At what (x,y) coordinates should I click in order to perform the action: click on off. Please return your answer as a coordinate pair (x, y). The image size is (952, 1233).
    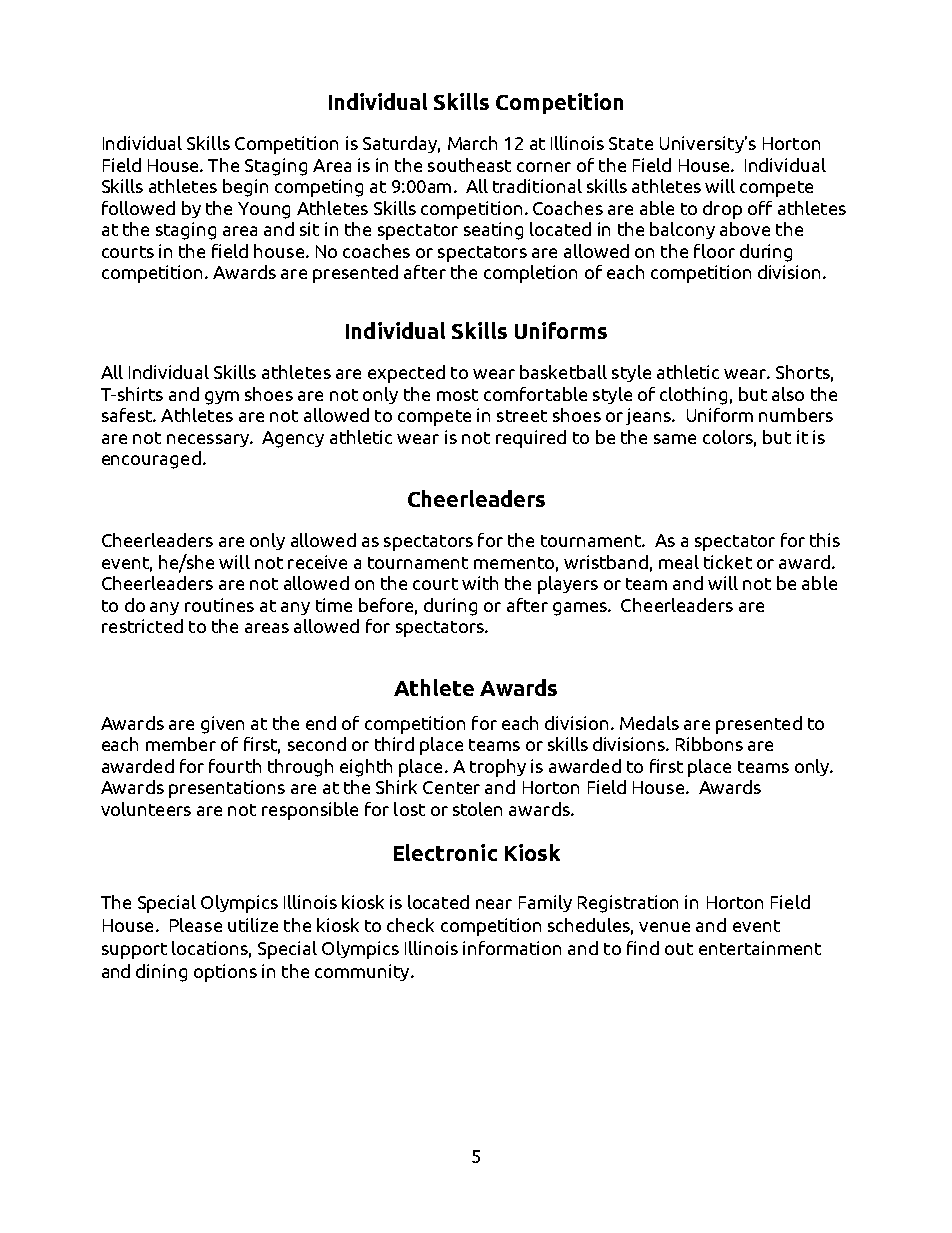
    Looking at the image, I should click on (760, 208).
